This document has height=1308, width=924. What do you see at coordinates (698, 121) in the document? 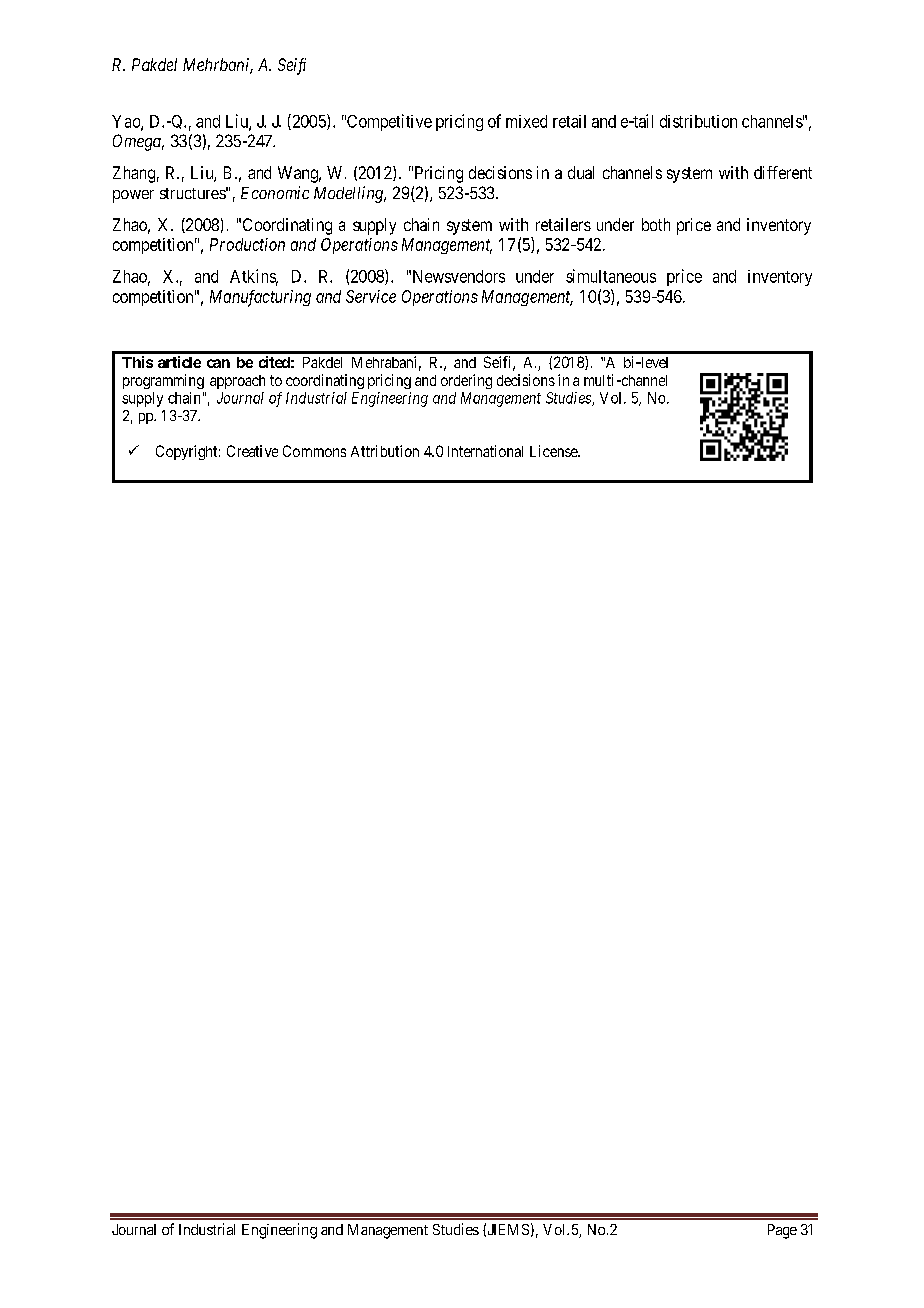
I see `distribution` at bounding box center [698, 121].
